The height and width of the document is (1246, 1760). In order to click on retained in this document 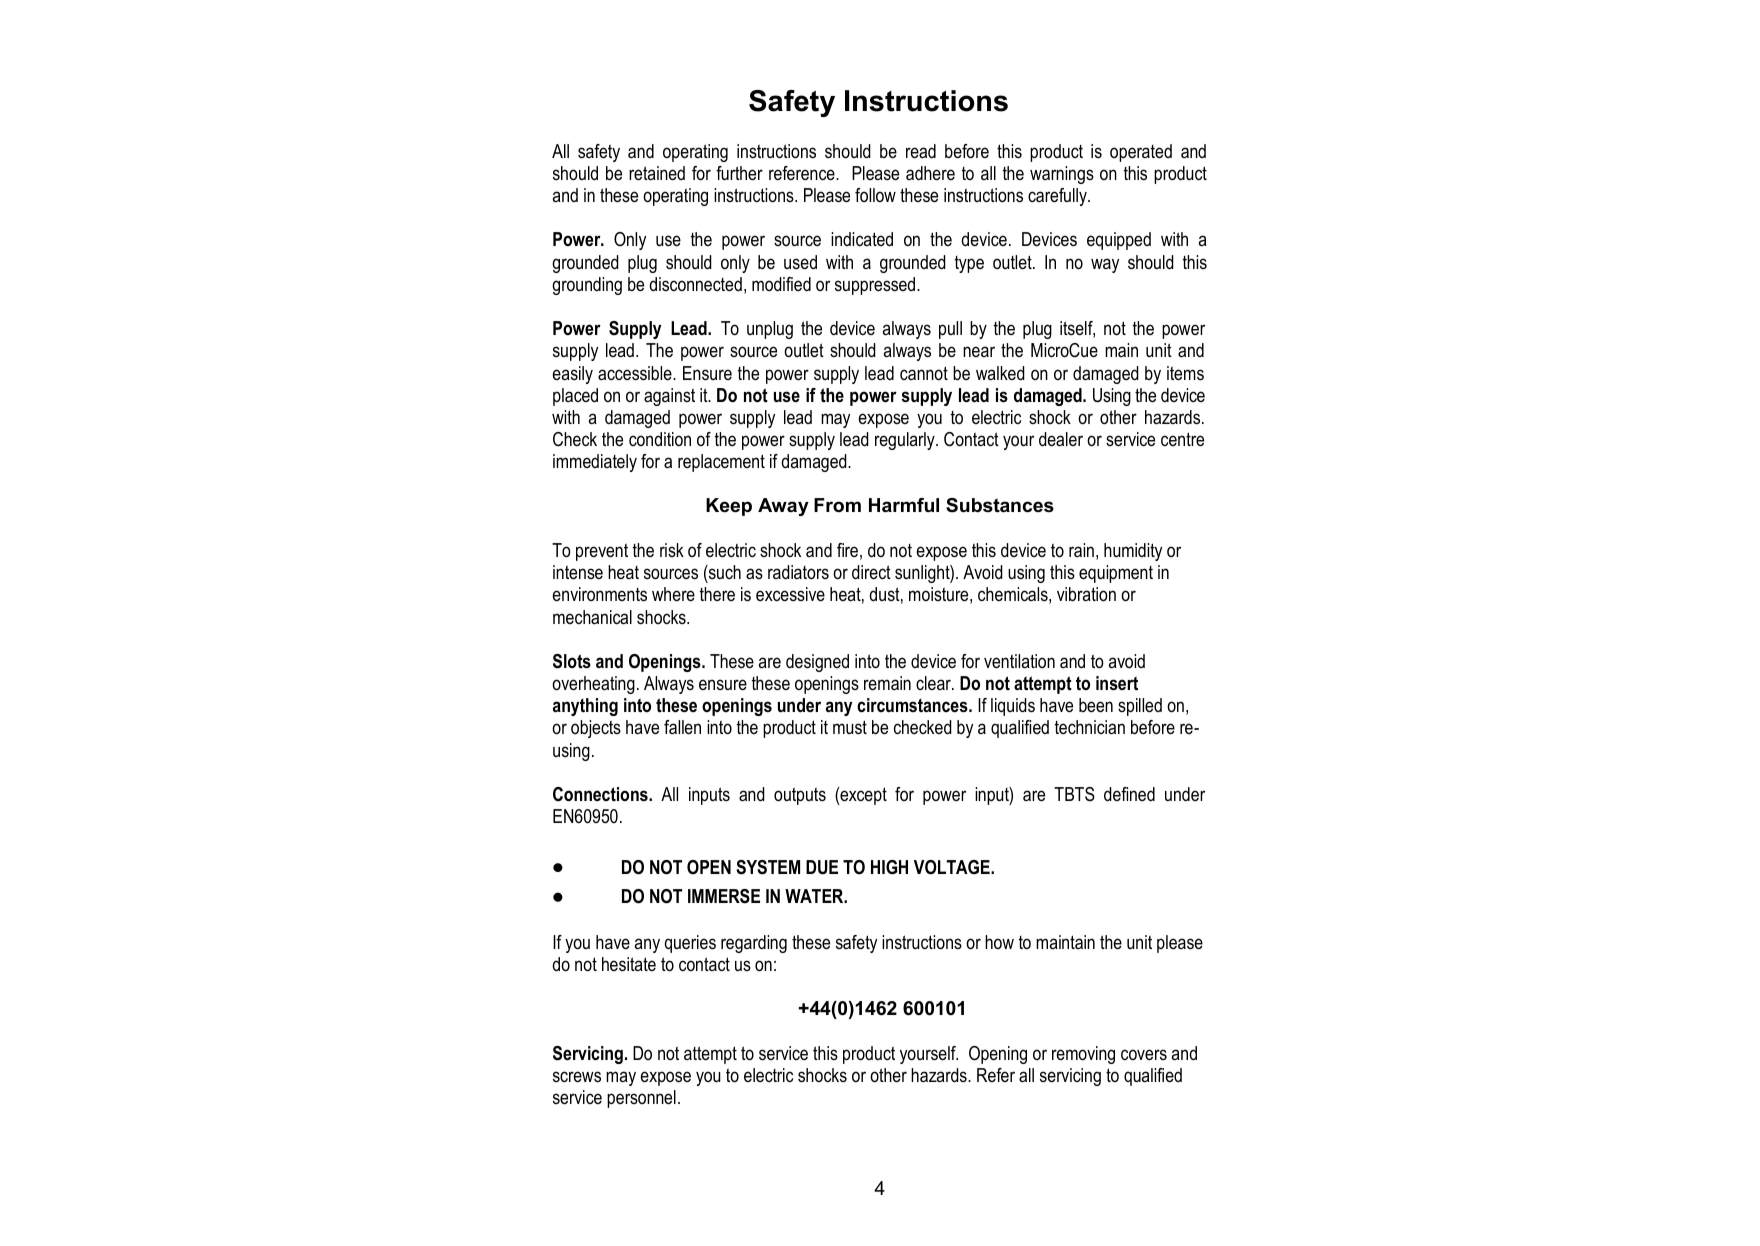, I will do `click(657, 173)`.
